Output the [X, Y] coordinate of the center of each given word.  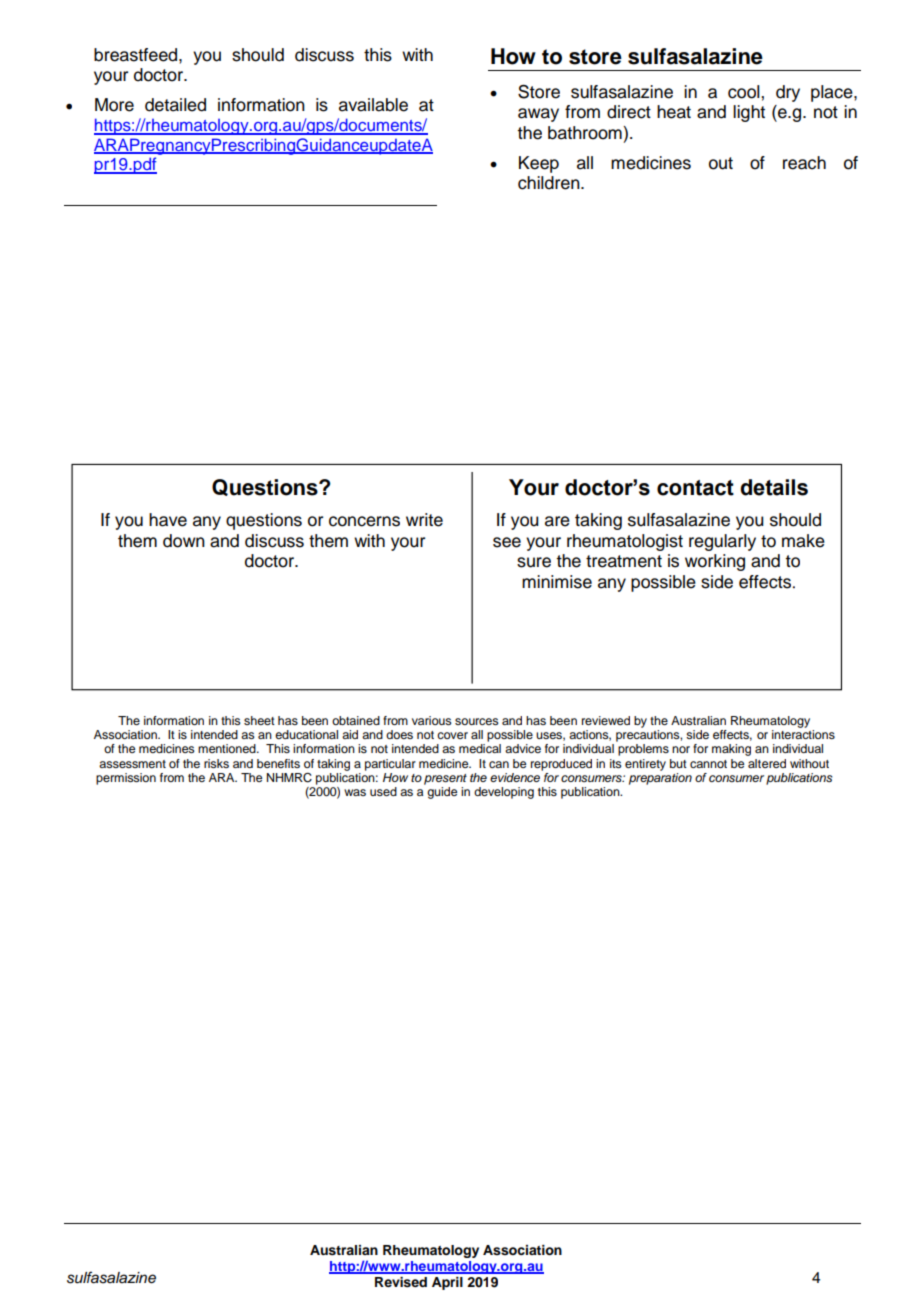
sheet [259, 720]
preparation [660, 779]
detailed [175, 105]
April [447, 1283]
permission [126, 779]
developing [504, 793]
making [731, 750]
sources [477, 721]
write [424, 520]
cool [745, 92]
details [774, 487]
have [168, 520]
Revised [401, 1282]
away [538, 115]
